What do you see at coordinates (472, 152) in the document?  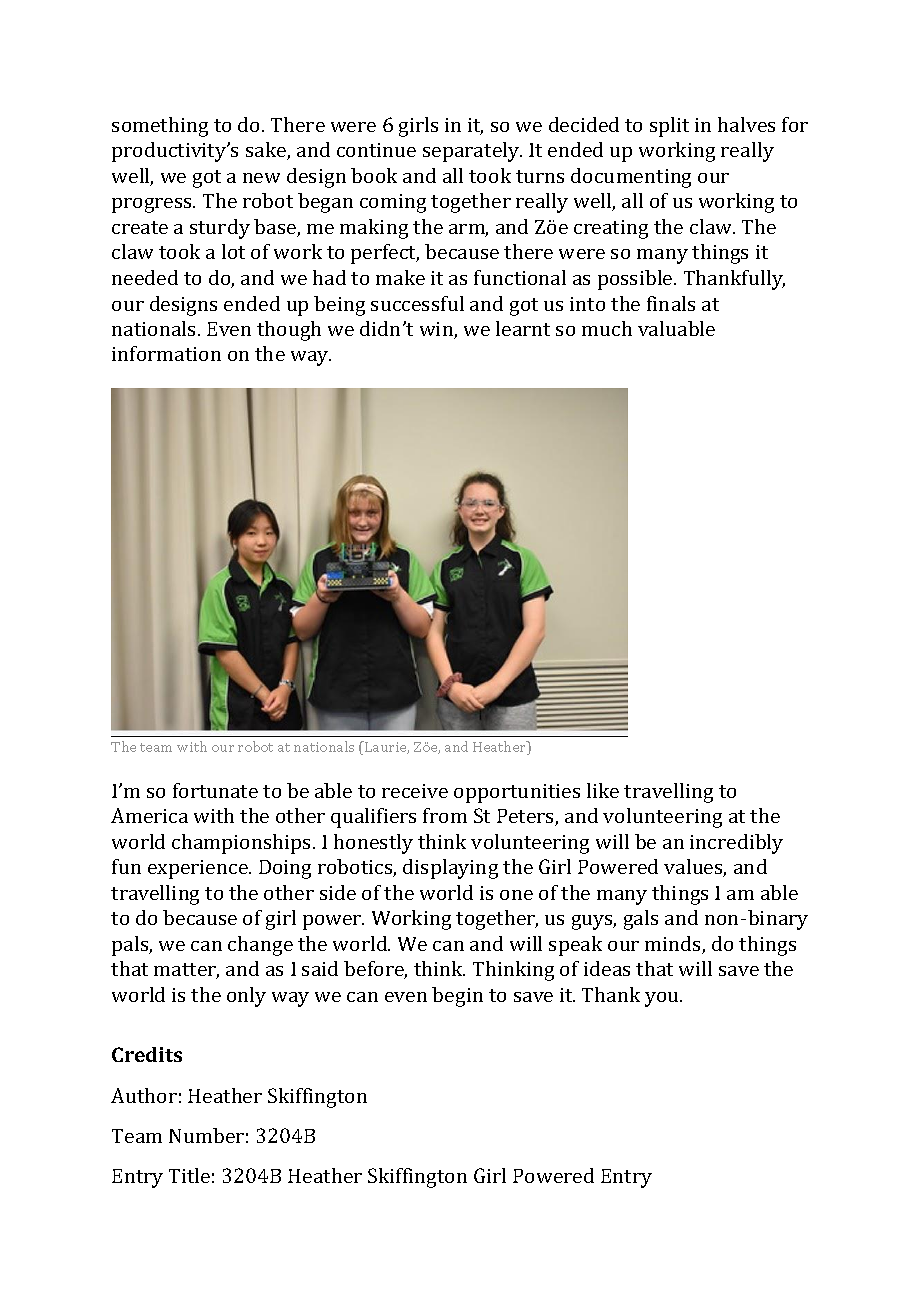 I see `separately` at bounding box center [472, 152].
